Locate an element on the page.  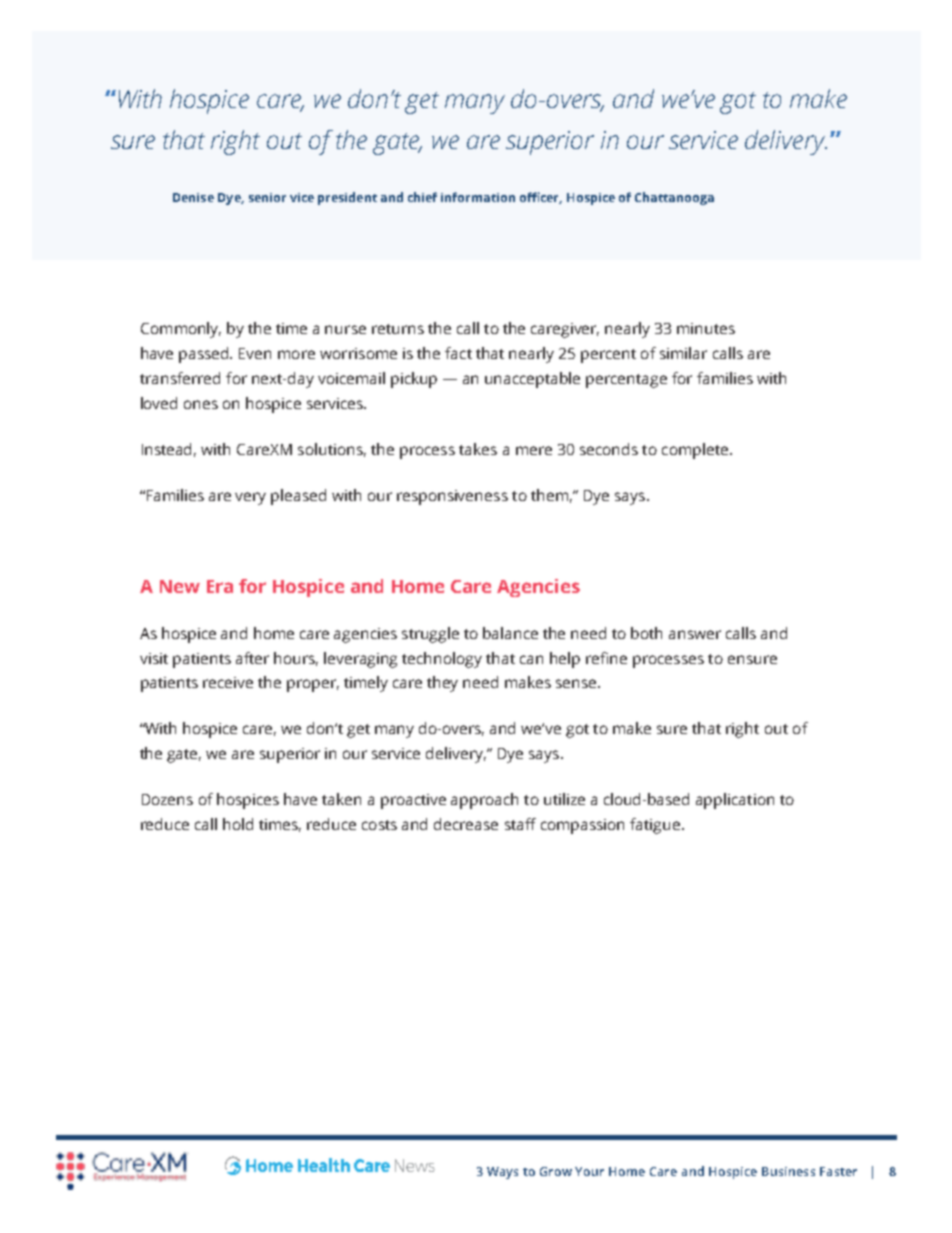
ones is located at coordinates (201, 404).
